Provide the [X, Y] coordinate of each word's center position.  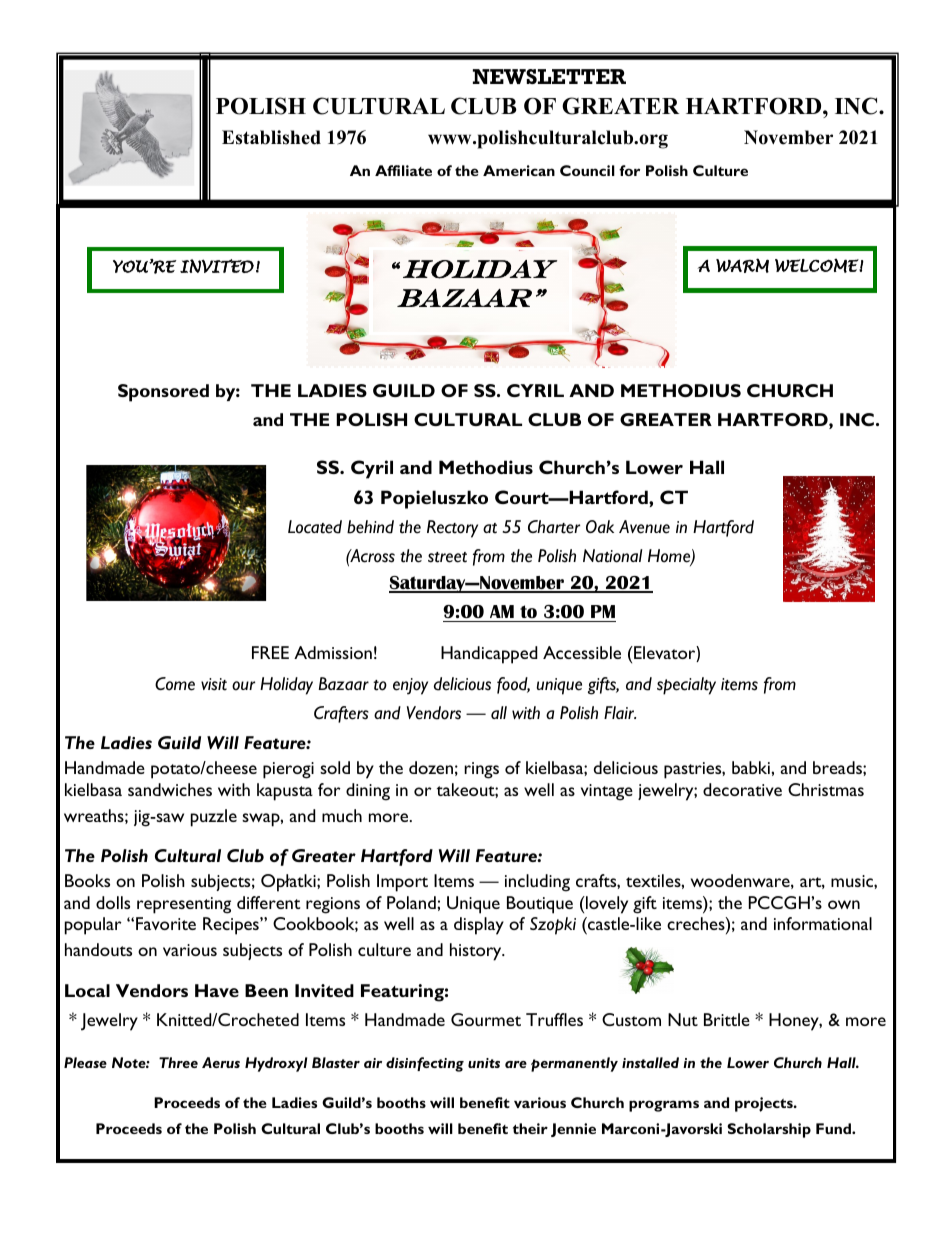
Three [178, 1062]
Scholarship [769, 1130]
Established [271, 137]
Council [587, 170]
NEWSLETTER [549, 76]
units [484, 1063]
